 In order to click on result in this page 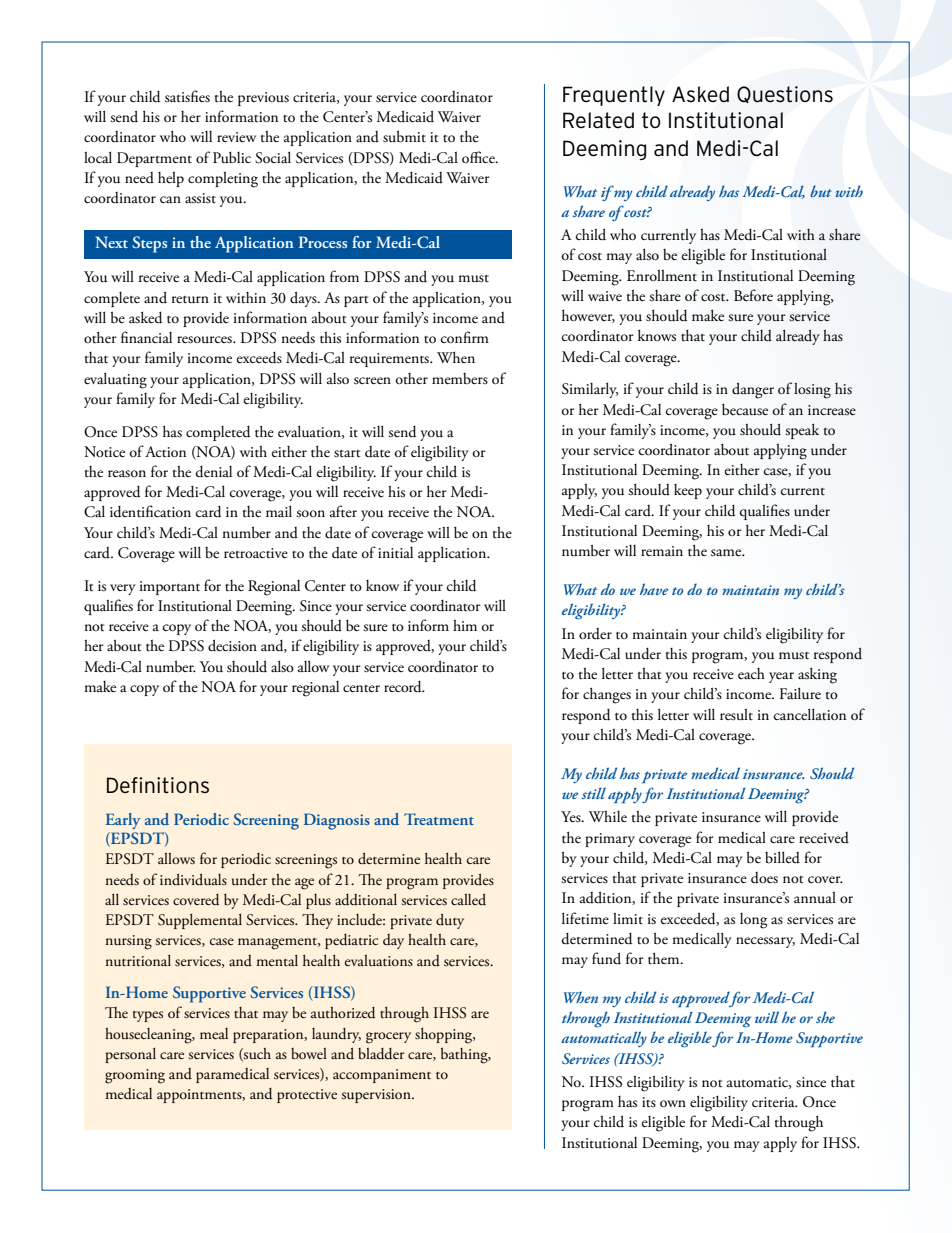, I will do `click(736, 714)`.
